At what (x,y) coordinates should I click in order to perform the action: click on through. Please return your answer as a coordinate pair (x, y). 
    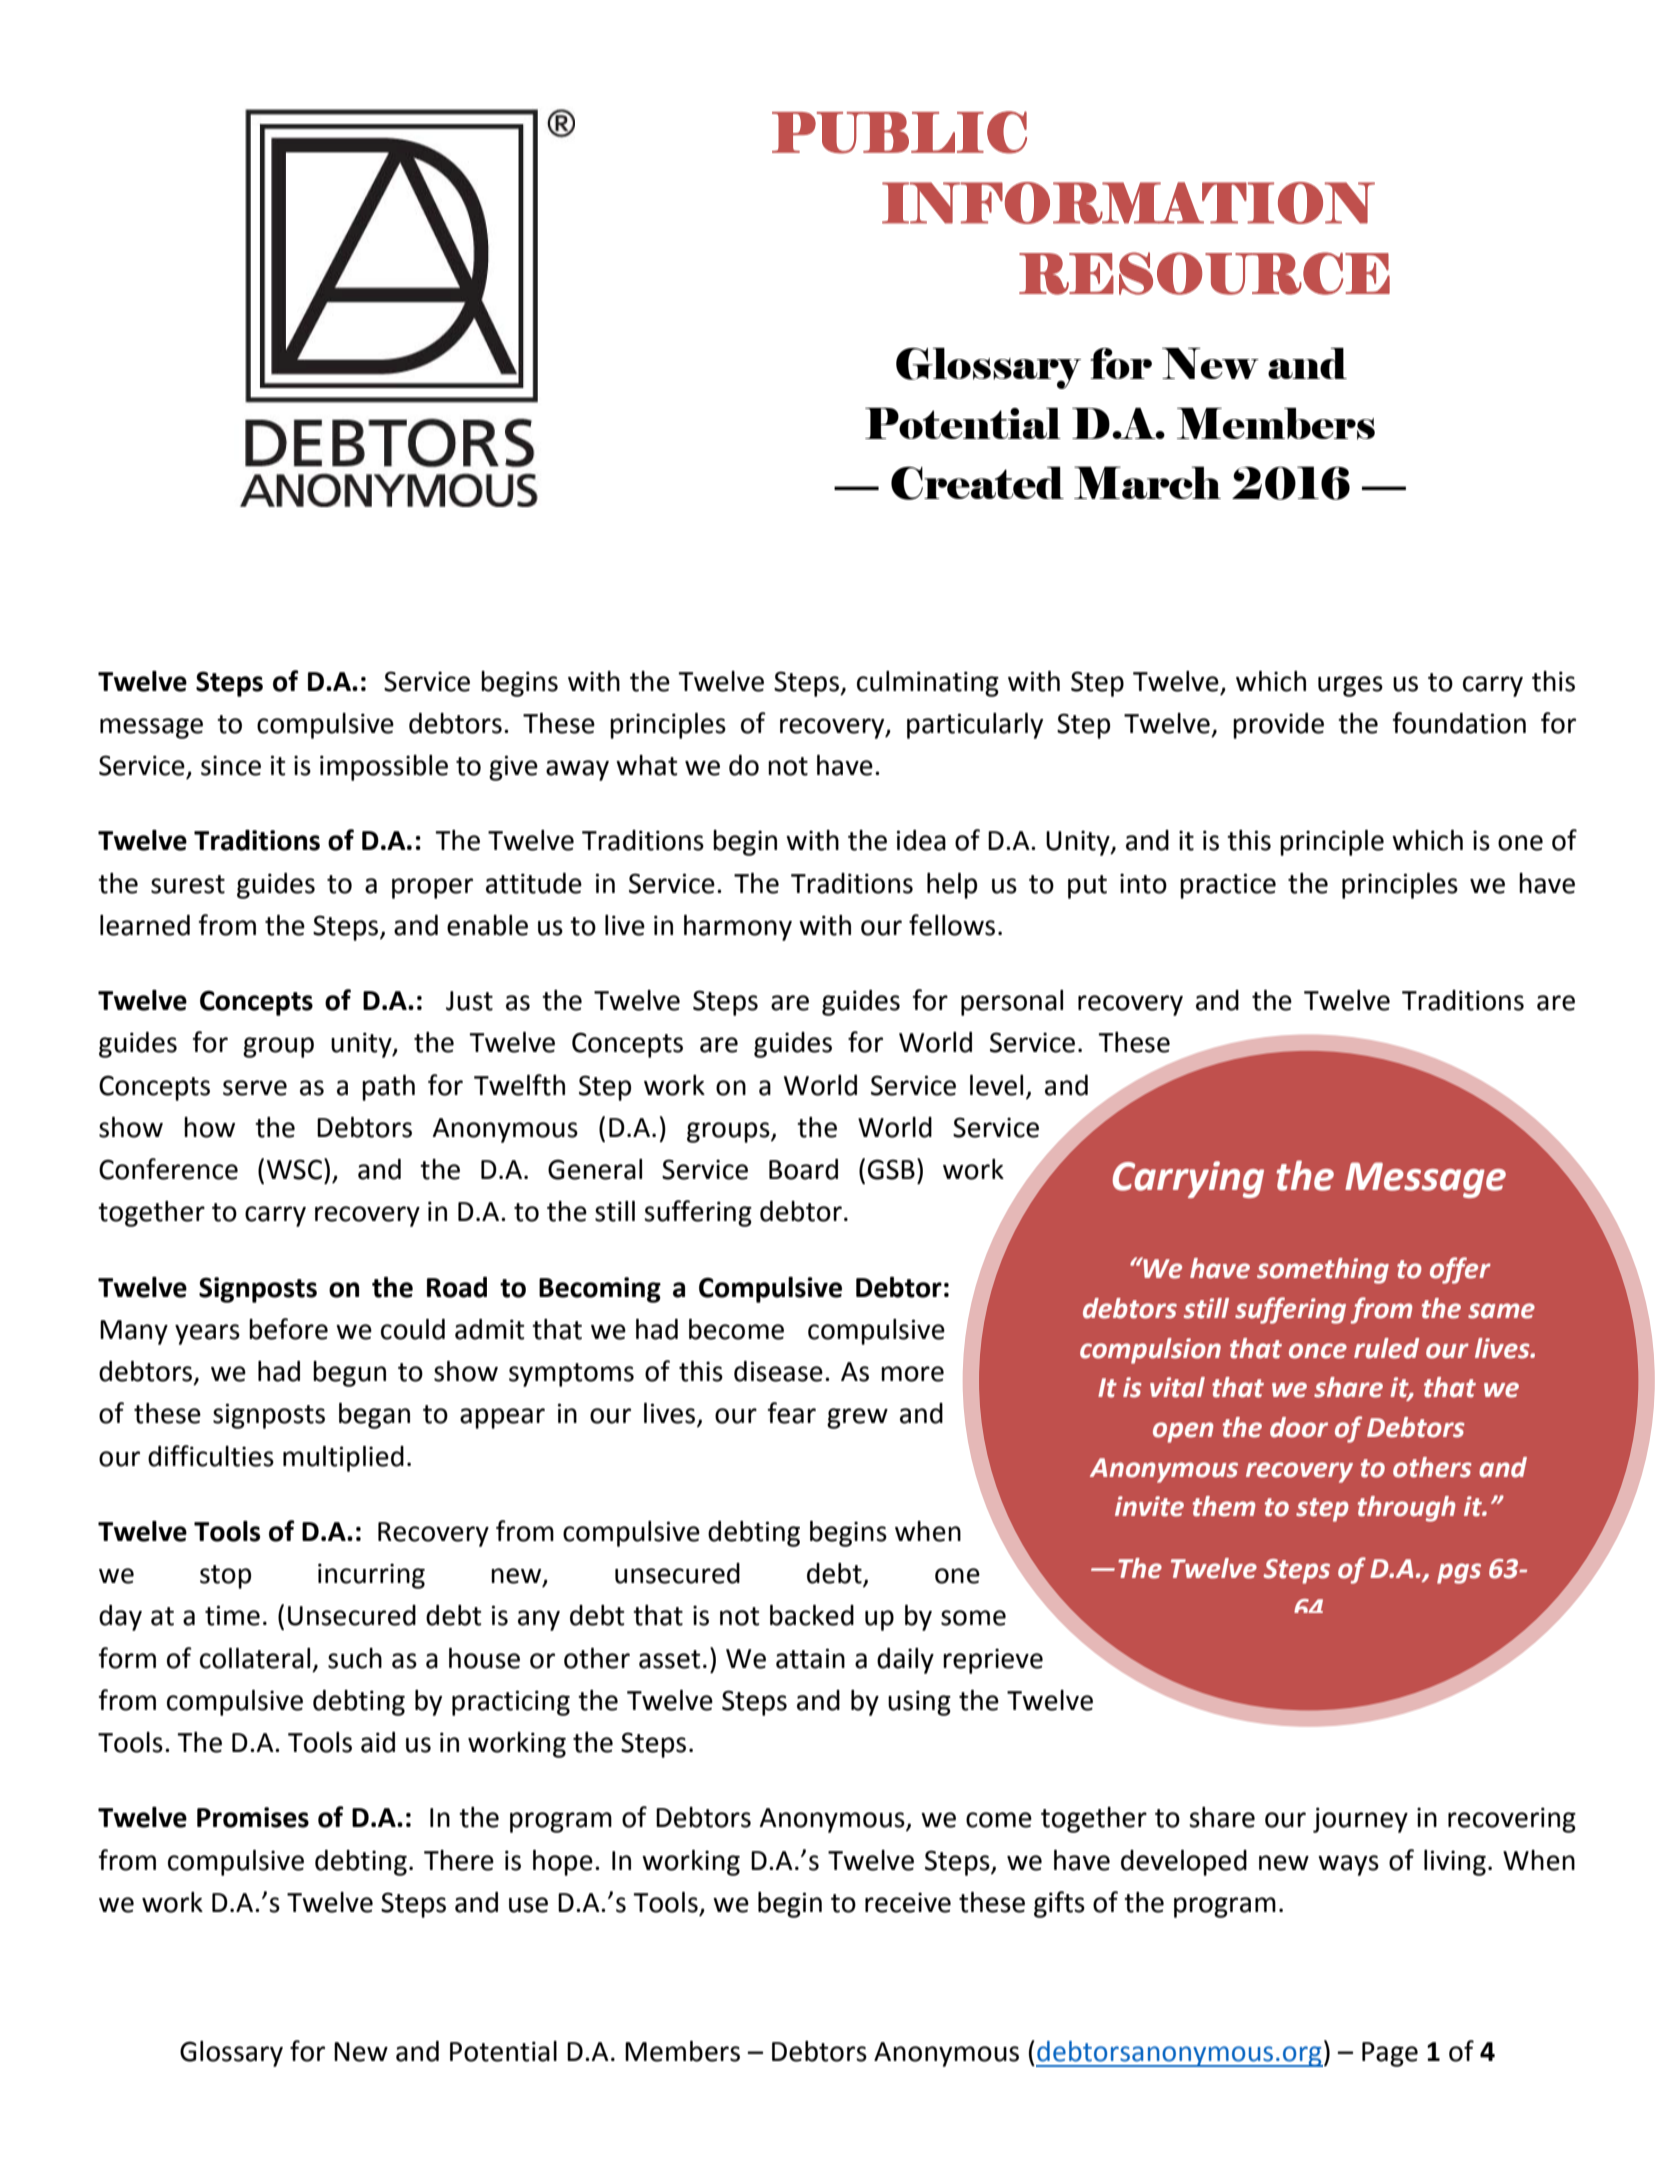
    Looking at the image, I should click on (1406, 1509).
